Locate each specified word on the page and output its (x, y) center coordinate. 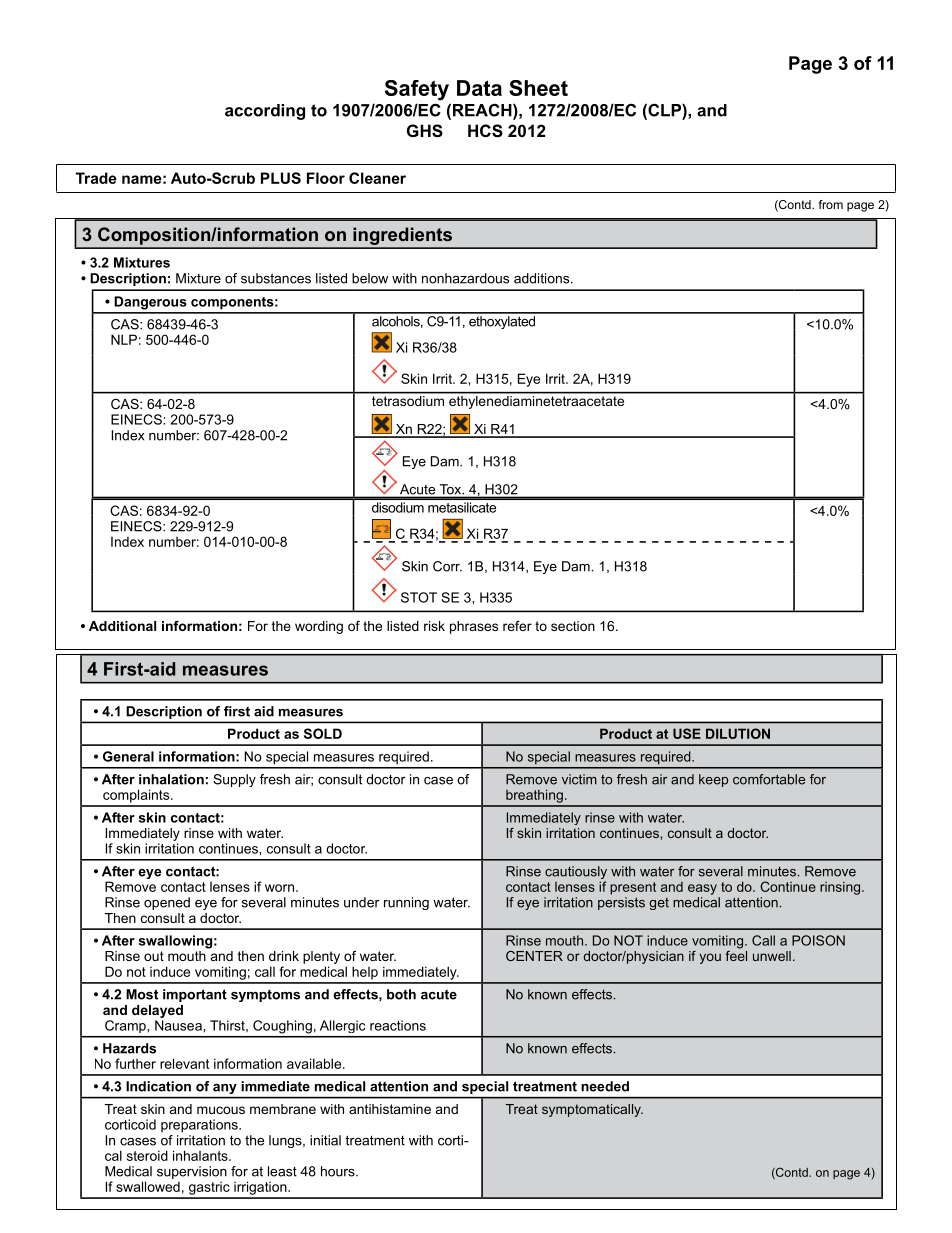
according (265, 112)
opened (167, 903)
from (831, 204)
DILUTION (738, 733)
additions (543, 278)
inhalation (171, 779)
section (573, 626)
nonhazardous (465, 278)
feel (736, 954)
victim (579, 779)
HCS (485, 131)
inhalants (201, 1155)
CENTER (534, 956)
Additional (122, 626)
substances (276, 278)
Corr (447, 566)
